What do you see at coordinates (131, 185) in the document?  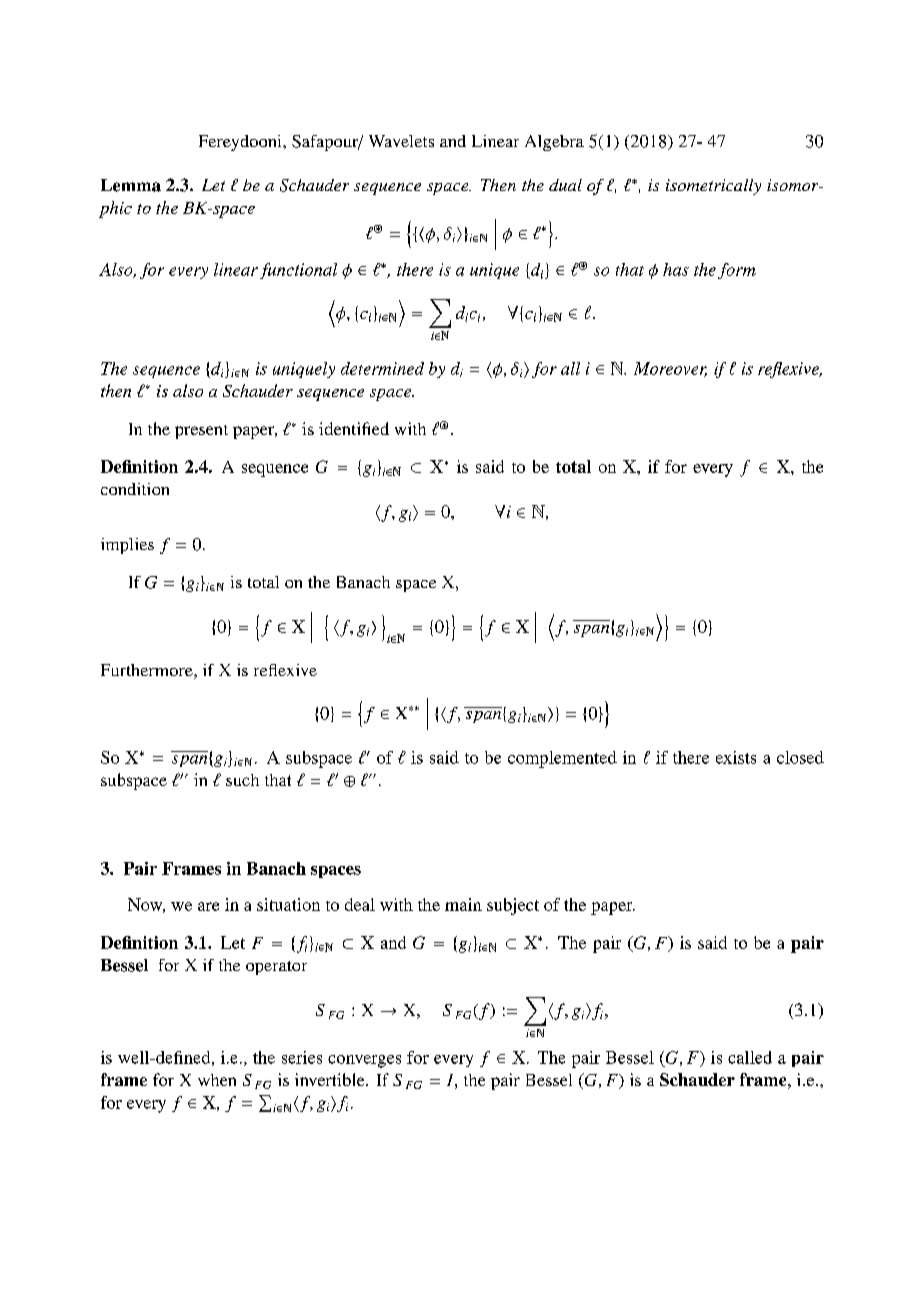 I see `Lemma` at bounding box center [131, 185].
